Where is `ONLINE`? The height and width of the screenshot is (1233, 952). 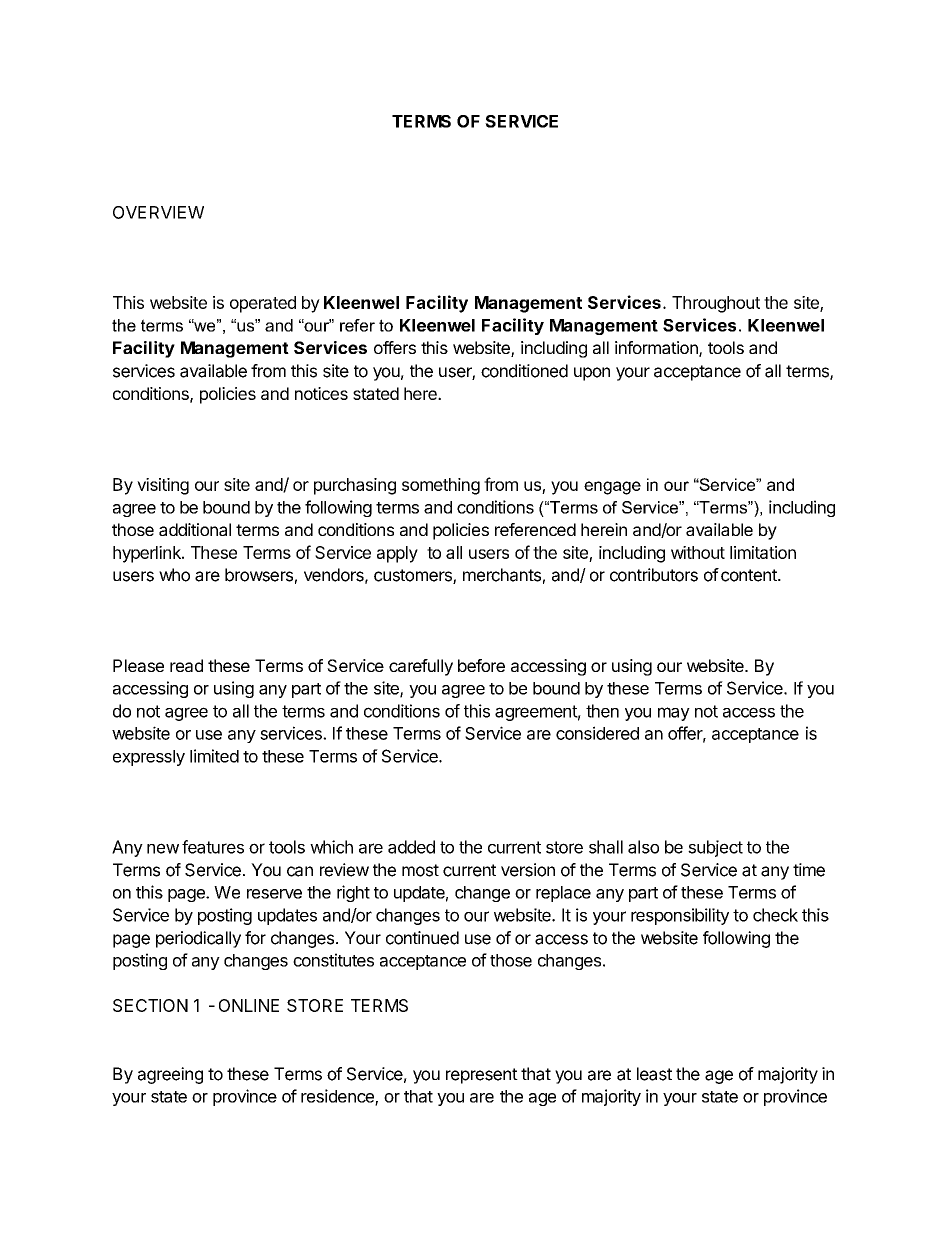
ONLINE is located at coordinates (249, 1005).
